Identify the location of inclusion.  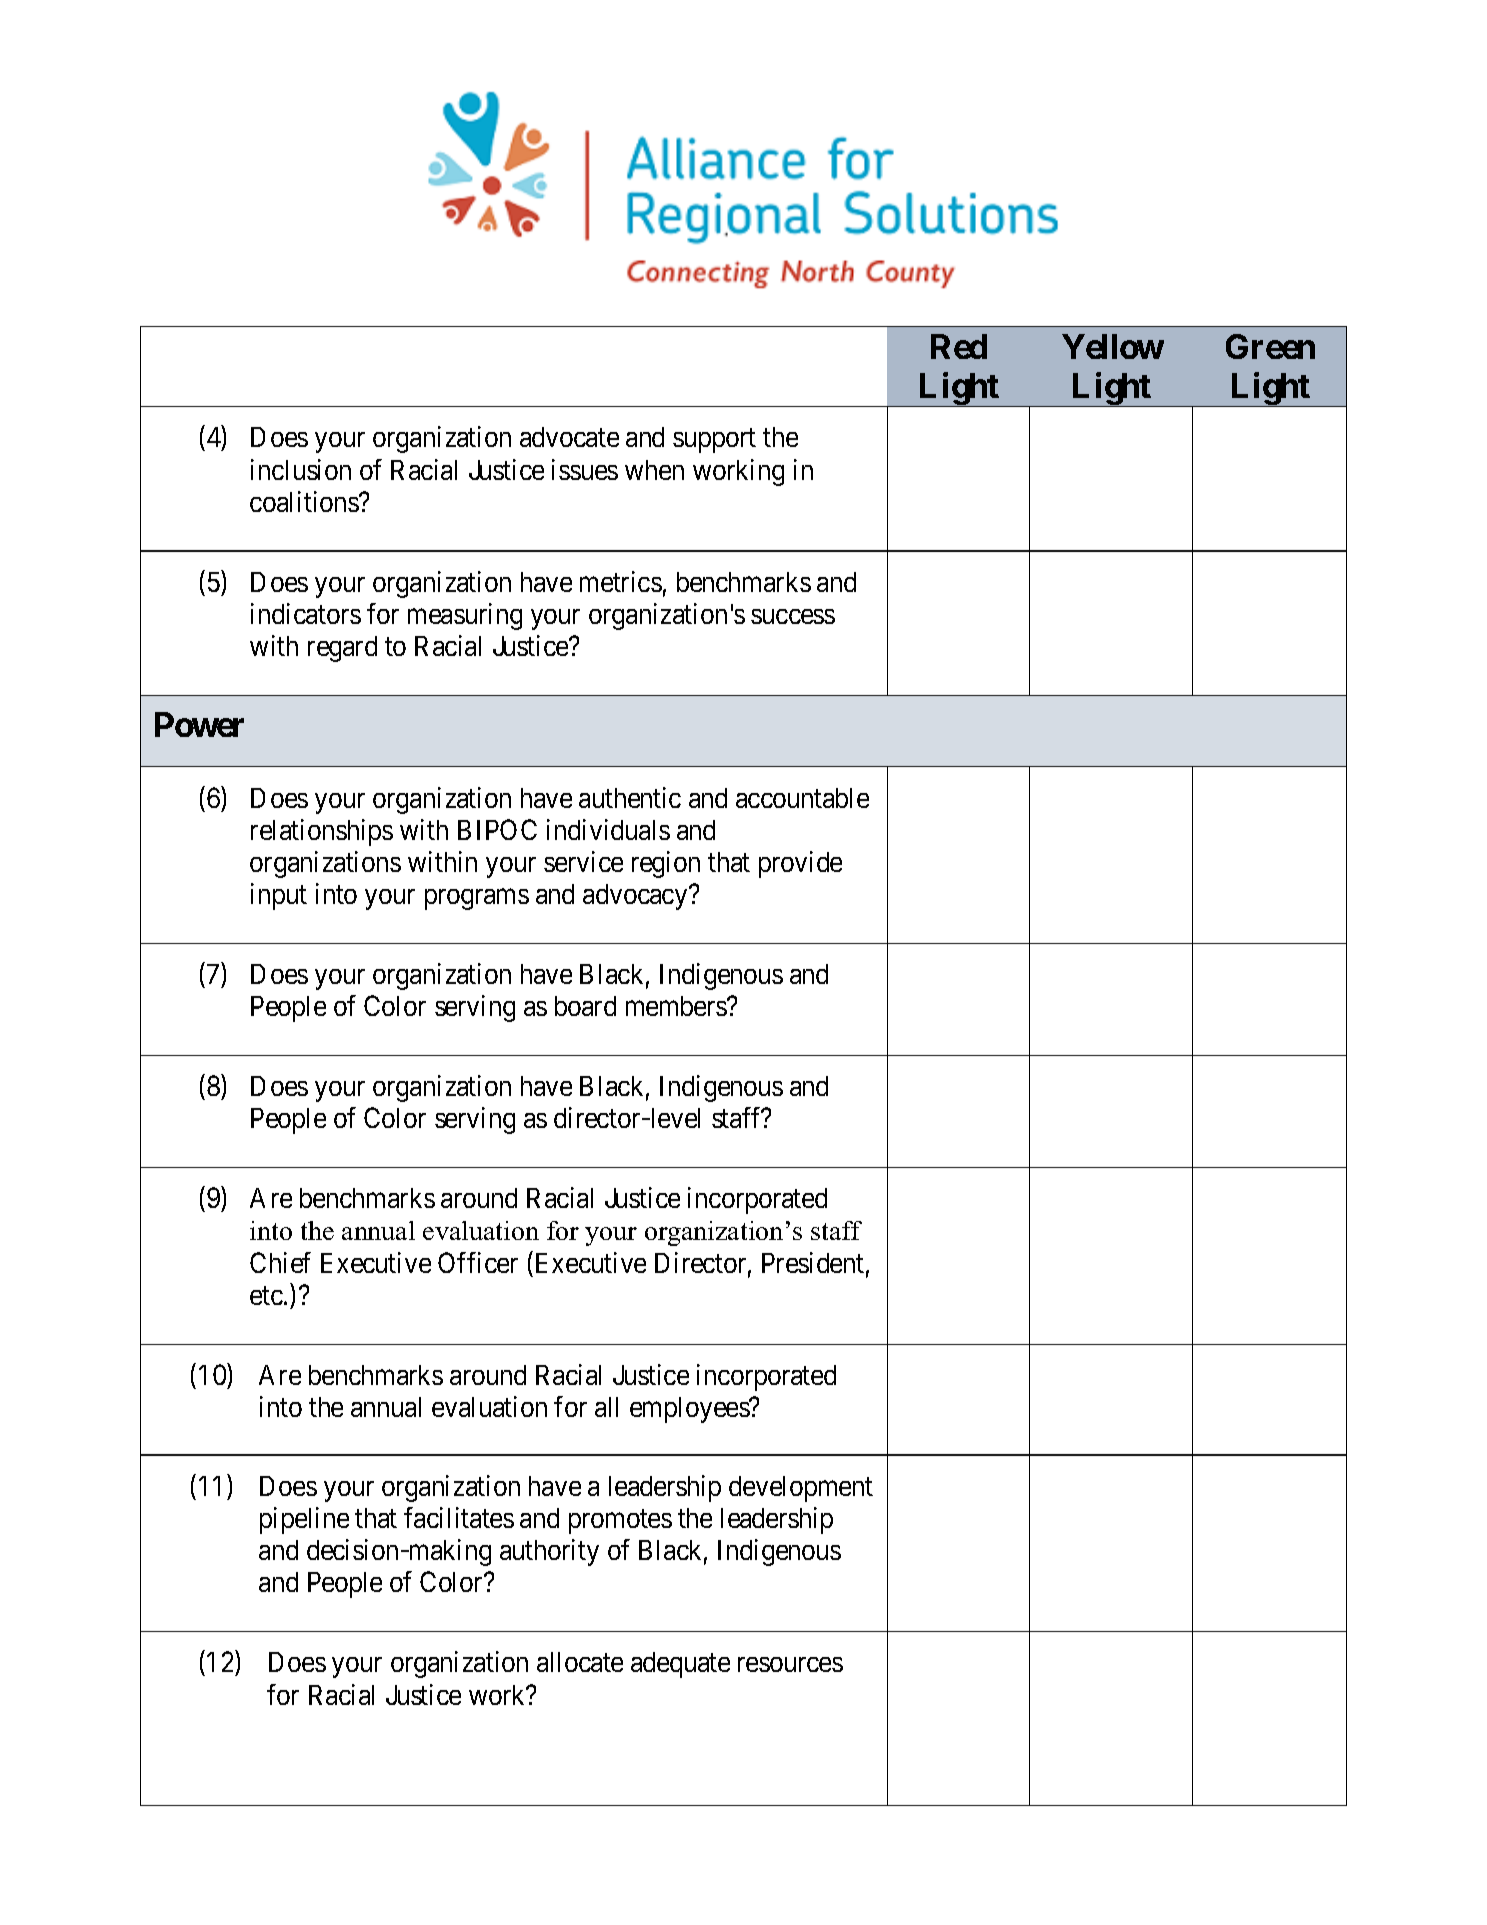
(301, 469).
